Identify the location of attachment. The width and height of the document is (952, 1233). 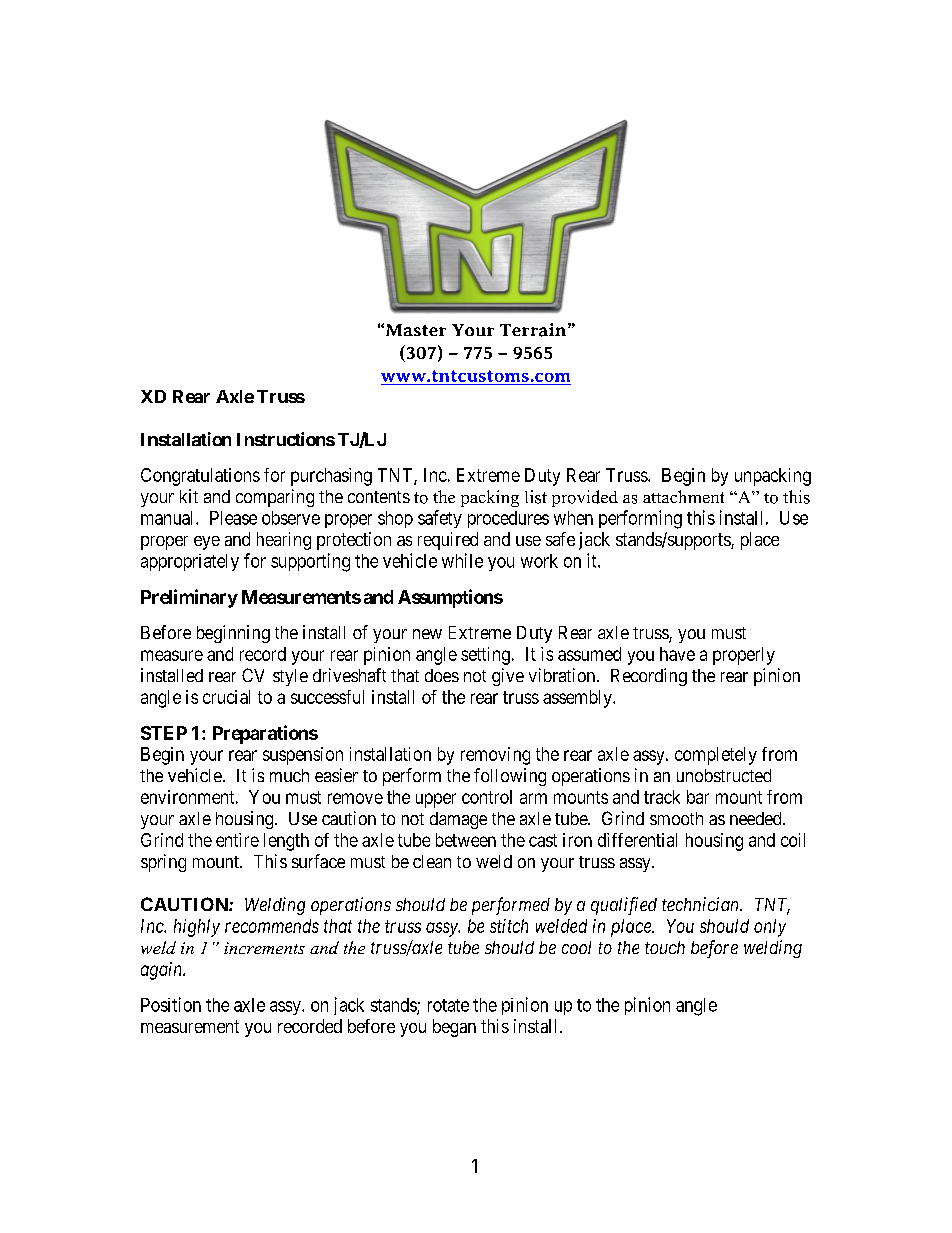
(683, 496).
